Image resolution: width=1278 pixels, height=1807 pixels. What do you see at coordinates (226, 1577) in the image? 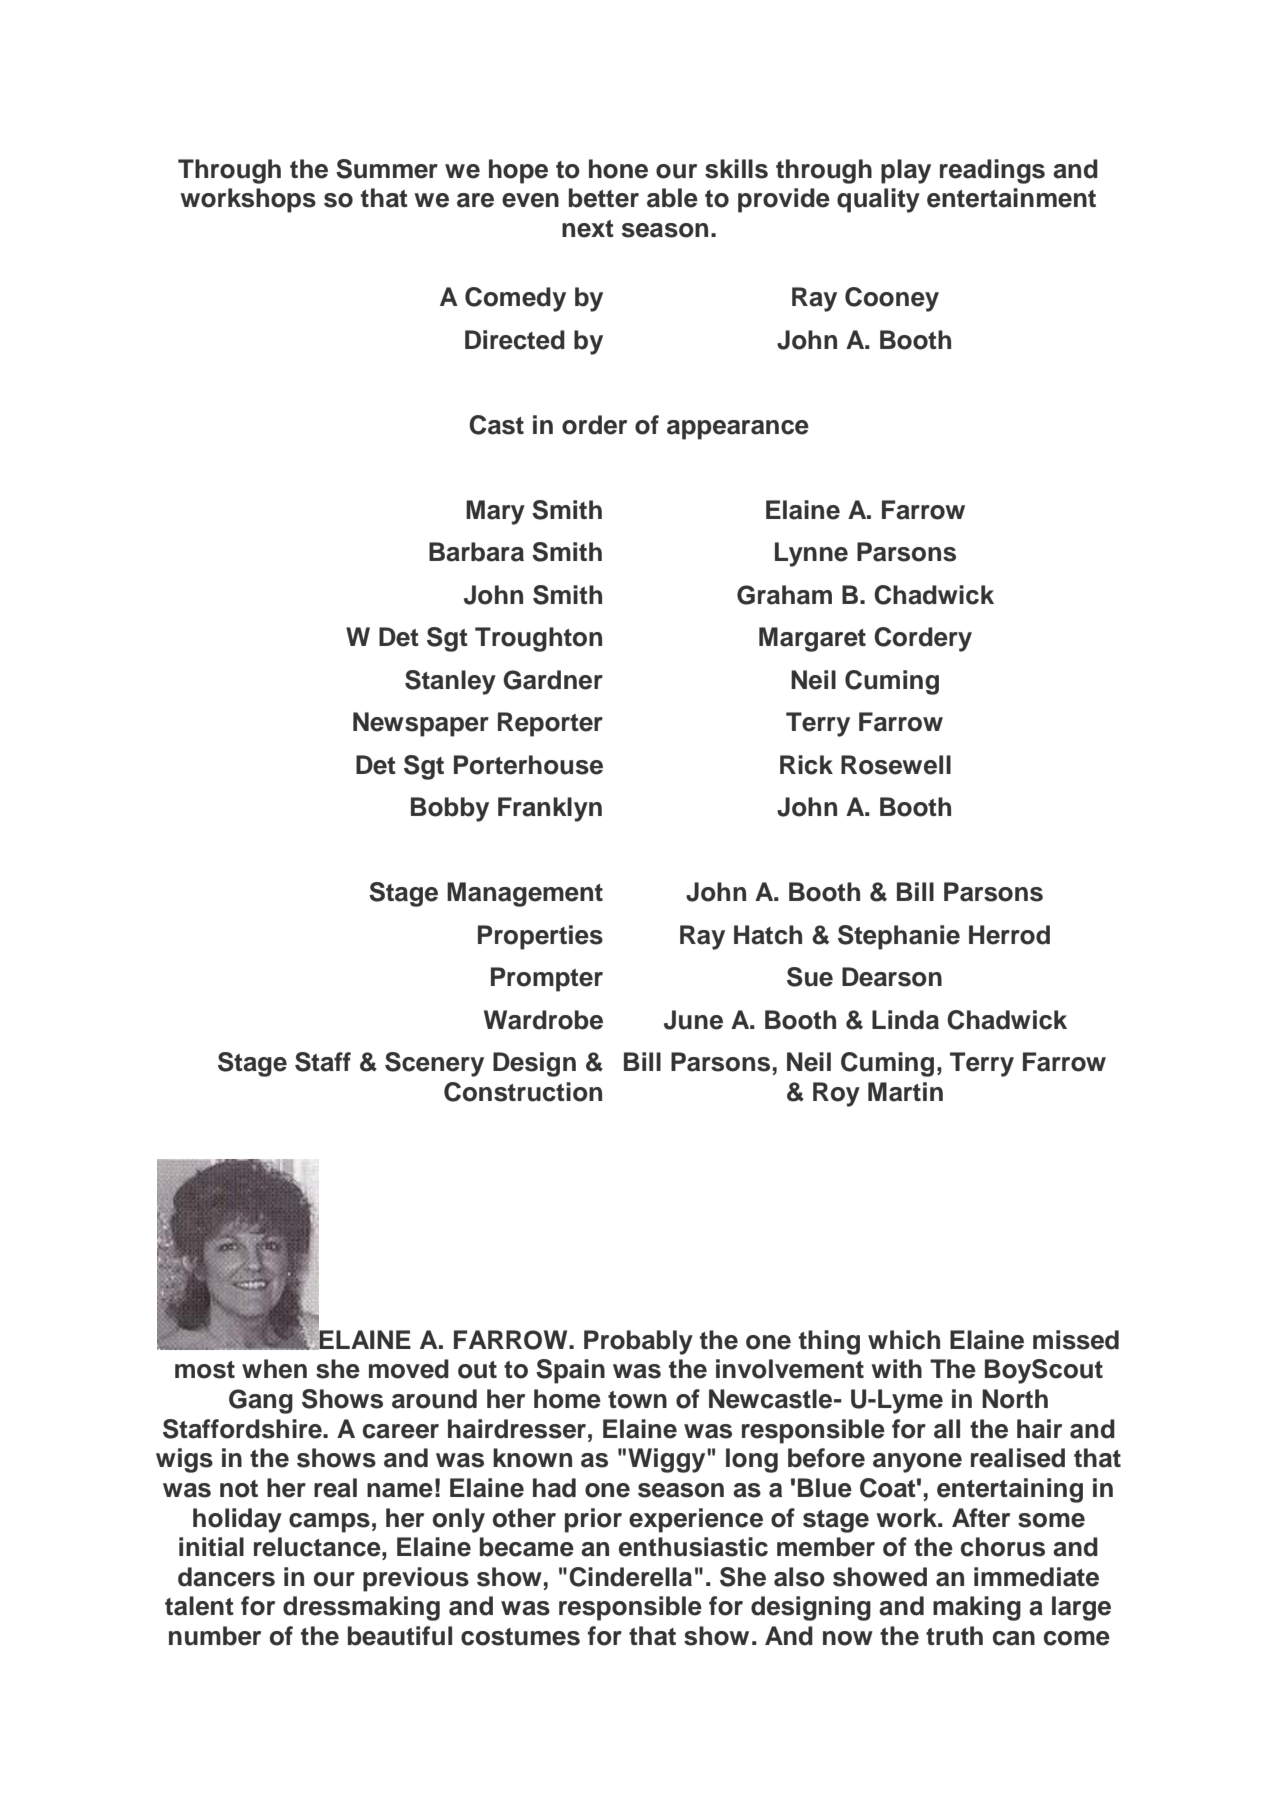
I see `dancers` at bounding box center [226, 1577].
